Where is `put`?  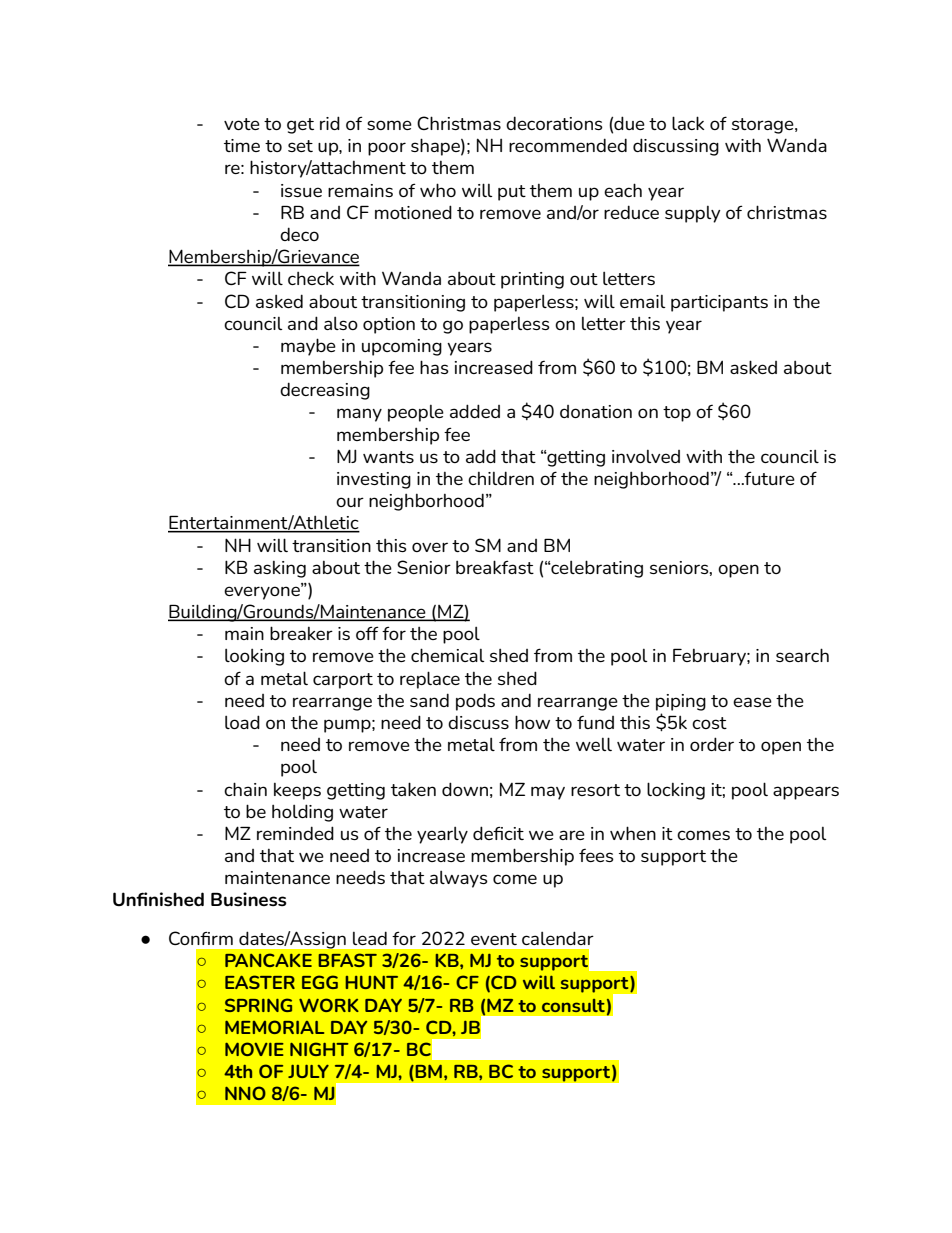 put is located at coordinates (512, 193).
